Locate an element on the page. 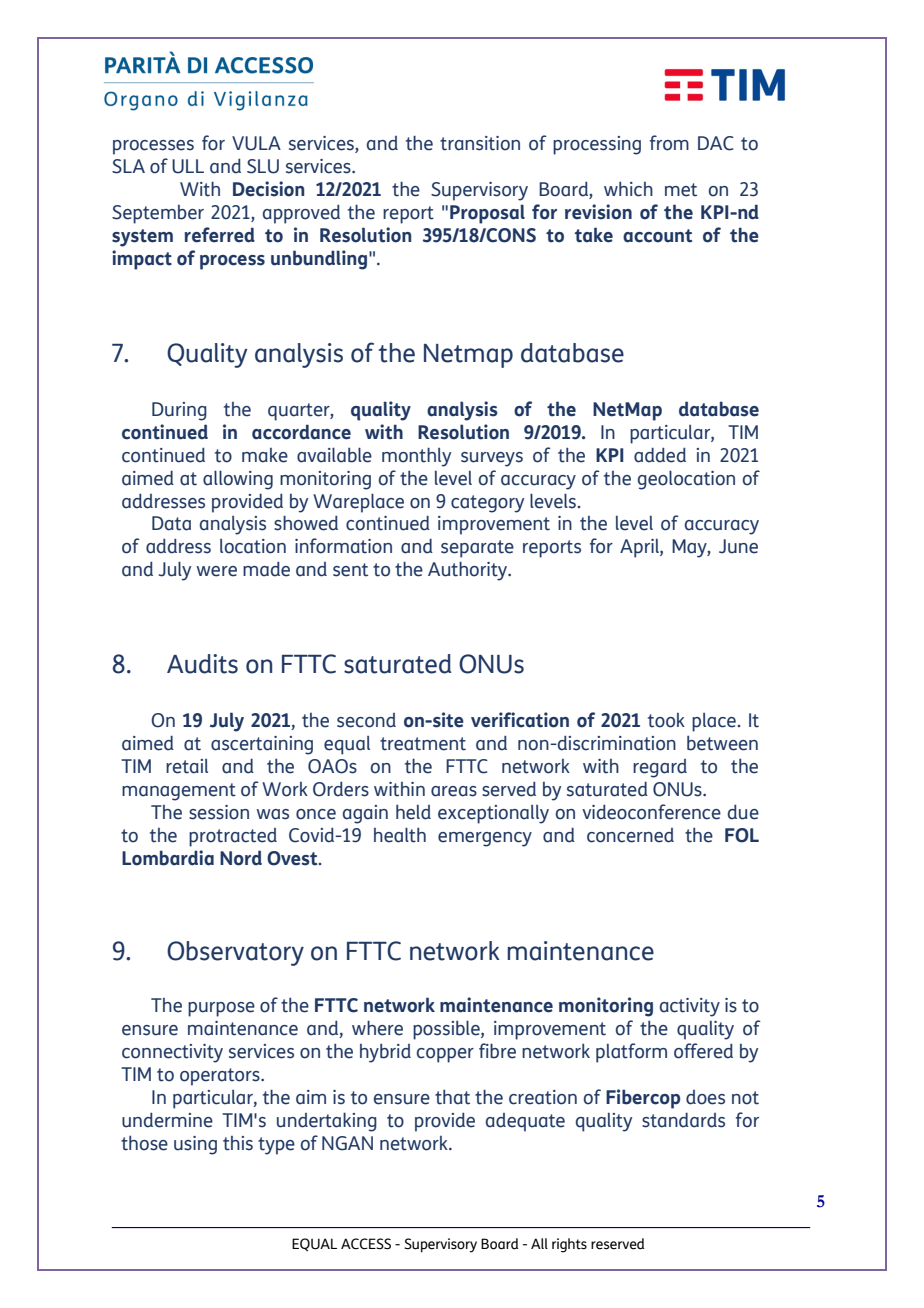 Image resolution: width=924 pixels, height=1308 pixels. Nord is located at coordinates (241, 858).
